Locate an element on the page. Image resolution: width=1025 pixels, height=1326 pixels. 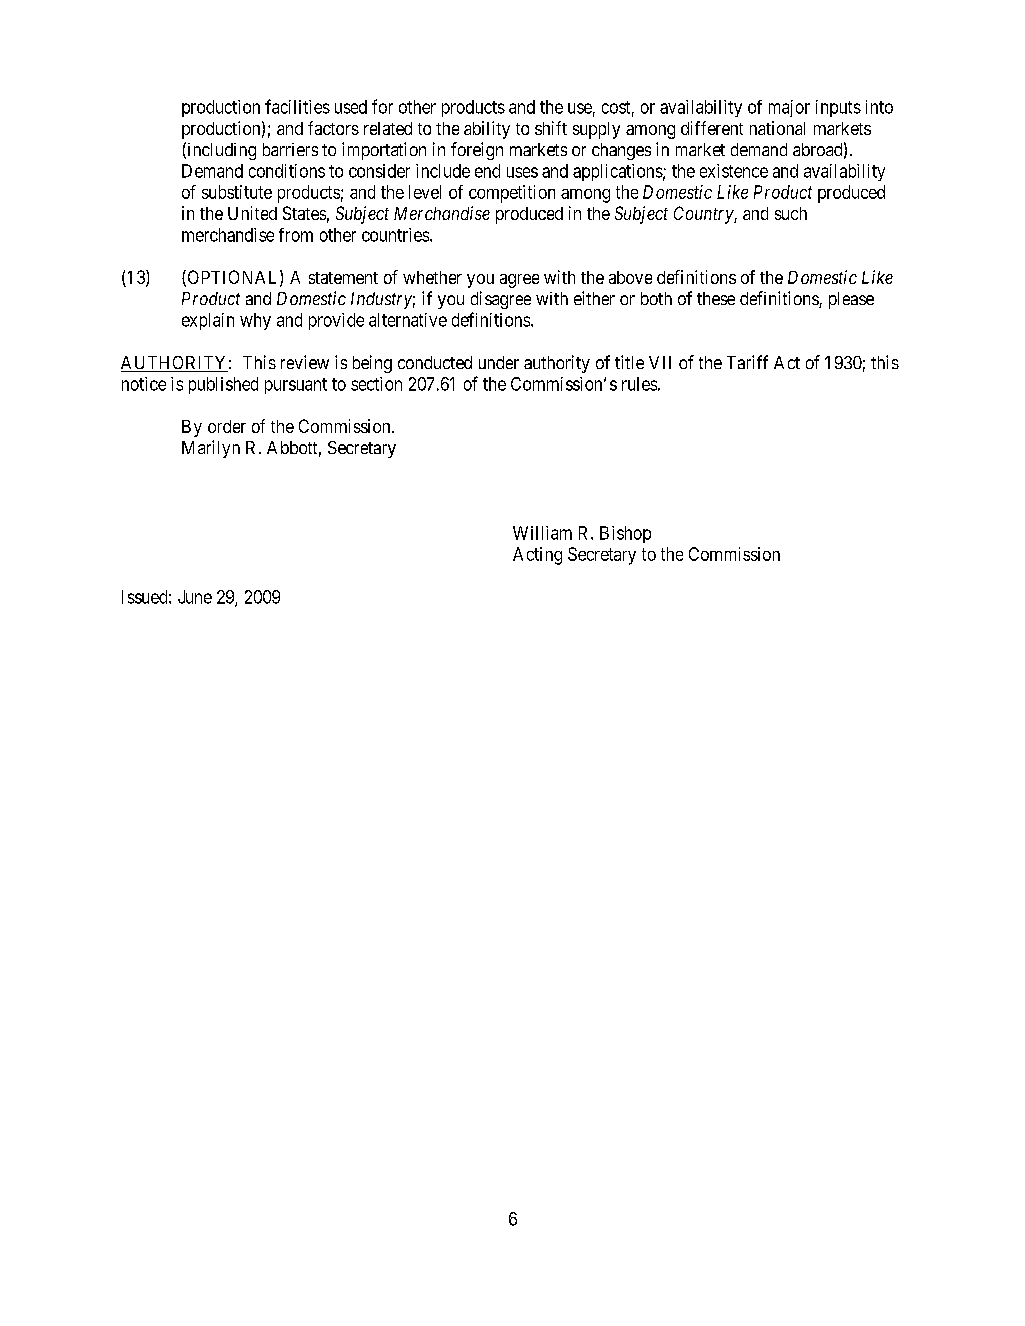
from is located at coordinates (296, 235).
